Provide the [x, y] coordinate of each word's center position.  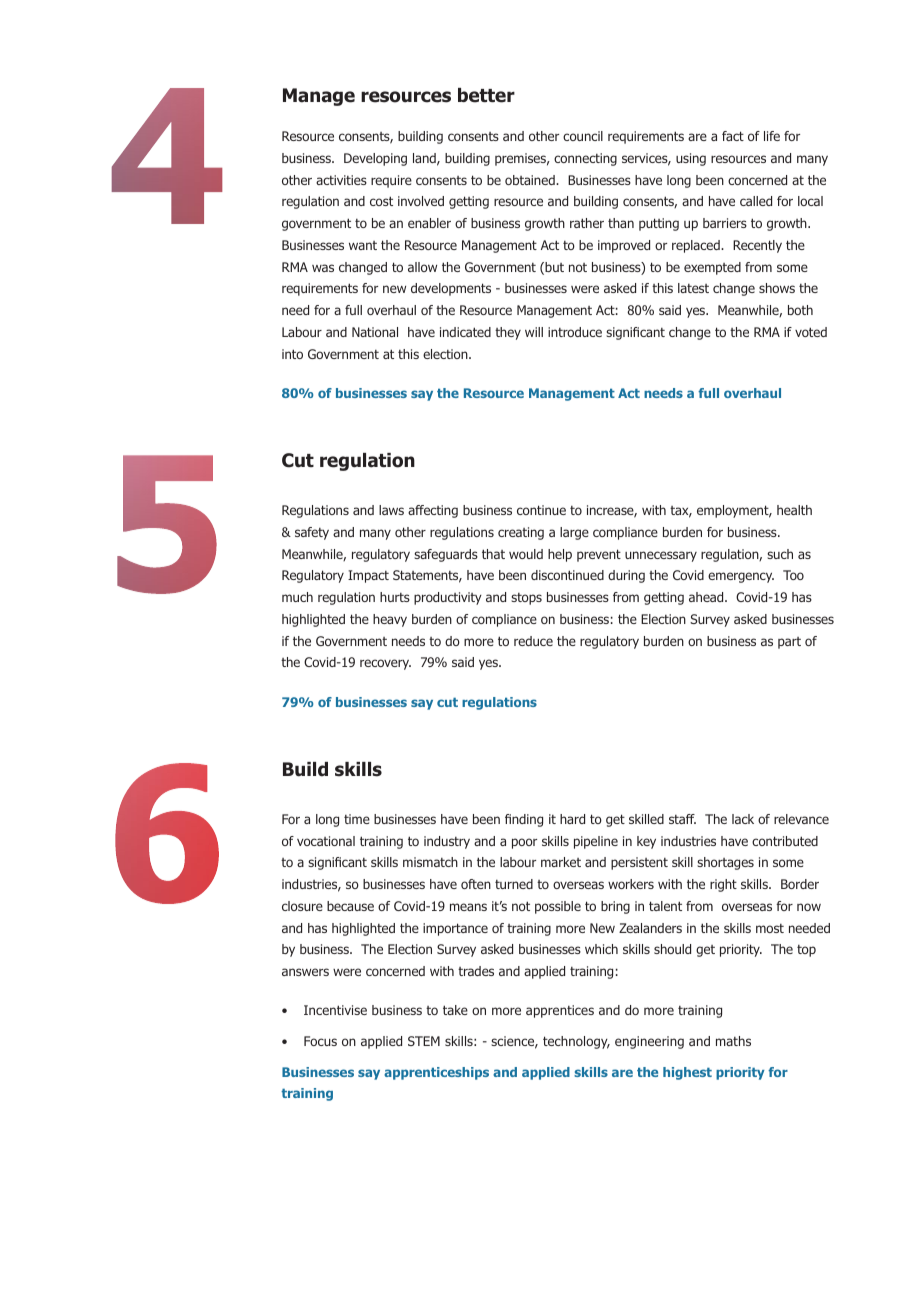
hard [572, 819]
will [534, 332]
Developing [375, 159]
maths [733, 1041]
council [583, 136]
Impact [368, 576]
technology [576, 1042]
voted [811, 332]
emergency [741, 577]
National [375, 332]
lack [743, 819]
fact [733, 136]
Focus [320, 1041]
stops [526, 599]
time [357, 819]
